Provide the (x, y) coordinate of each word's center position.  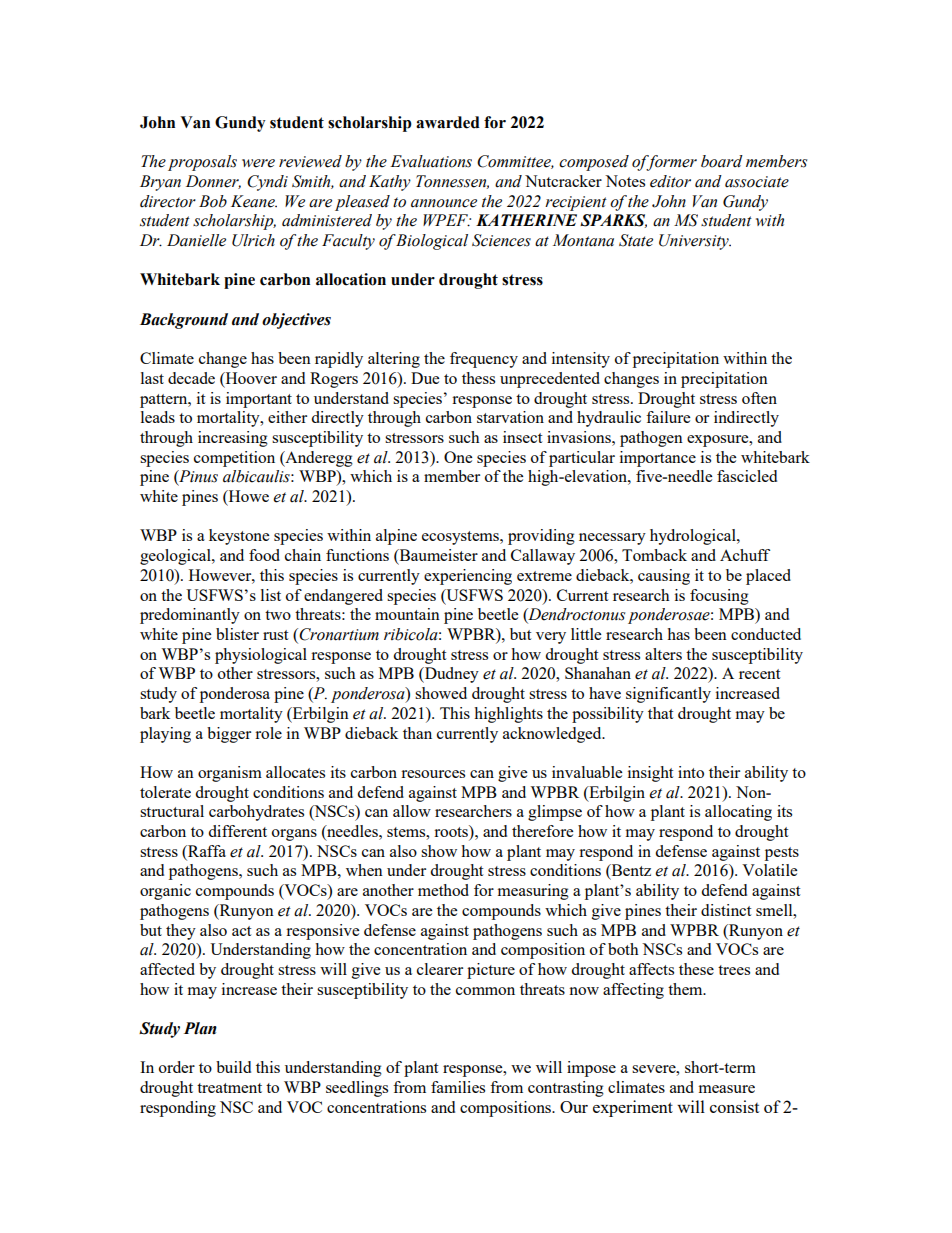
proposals (202, 163)
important (259, 400)
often (759, 398)
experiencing (468, 577)
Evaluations (431, 161)
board (722, 161)
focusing (719, 597)
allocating (738, 813)
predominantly (190, 616)
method (443, 890)
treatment (229, 1088)
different (237, 831)
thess (478, 378)
